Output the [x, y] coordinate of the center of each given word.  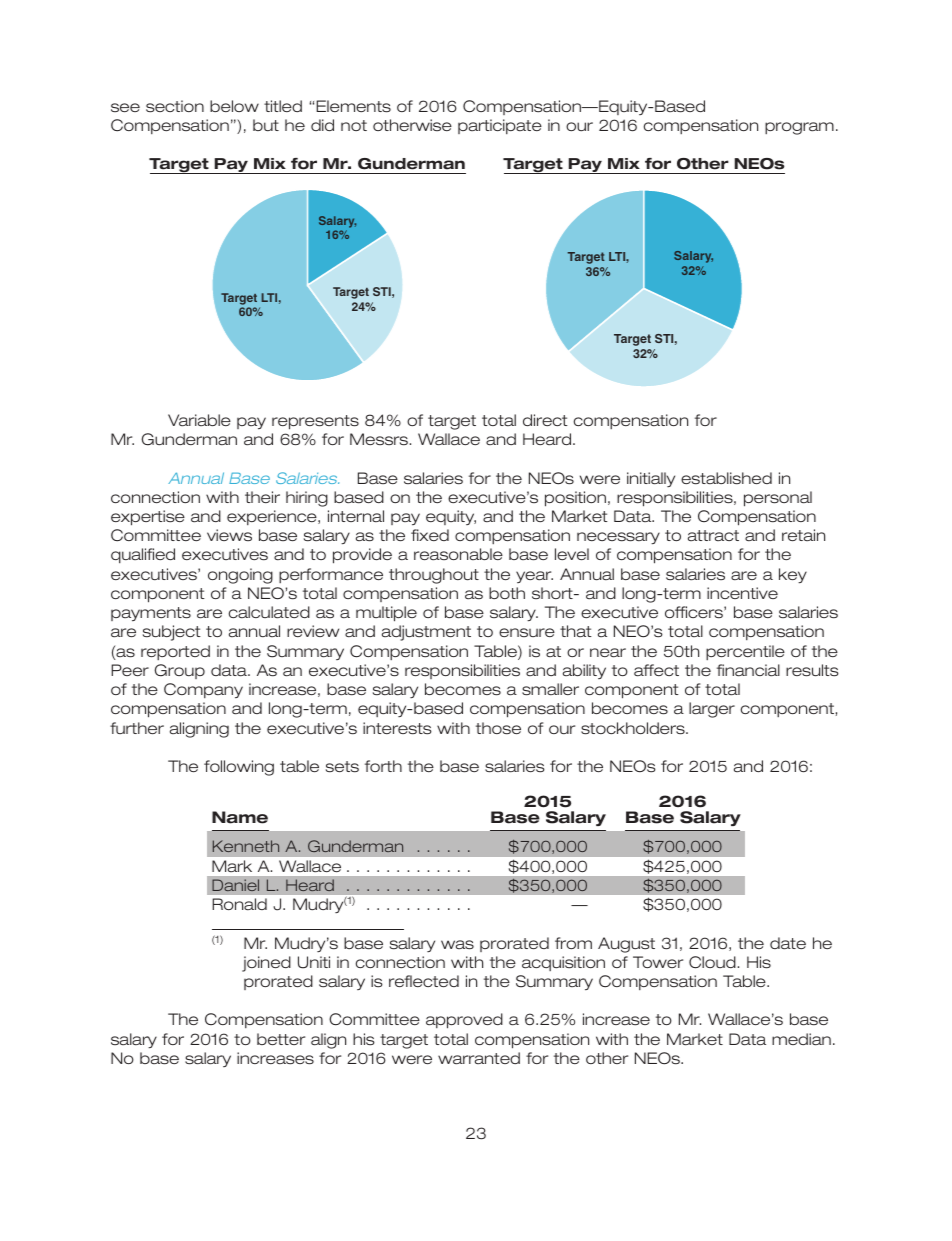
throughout [434, 576]
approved [464, 1021]
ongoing [240, 576]
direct [545, 420]
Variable [199, 420]
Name [240, 817]
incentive [742, 593]
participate [500, 126]
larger [712, 710]
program [799, 128]
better [281, 1039]
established [726, 478]
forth [383, 766]
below [234, 106]
